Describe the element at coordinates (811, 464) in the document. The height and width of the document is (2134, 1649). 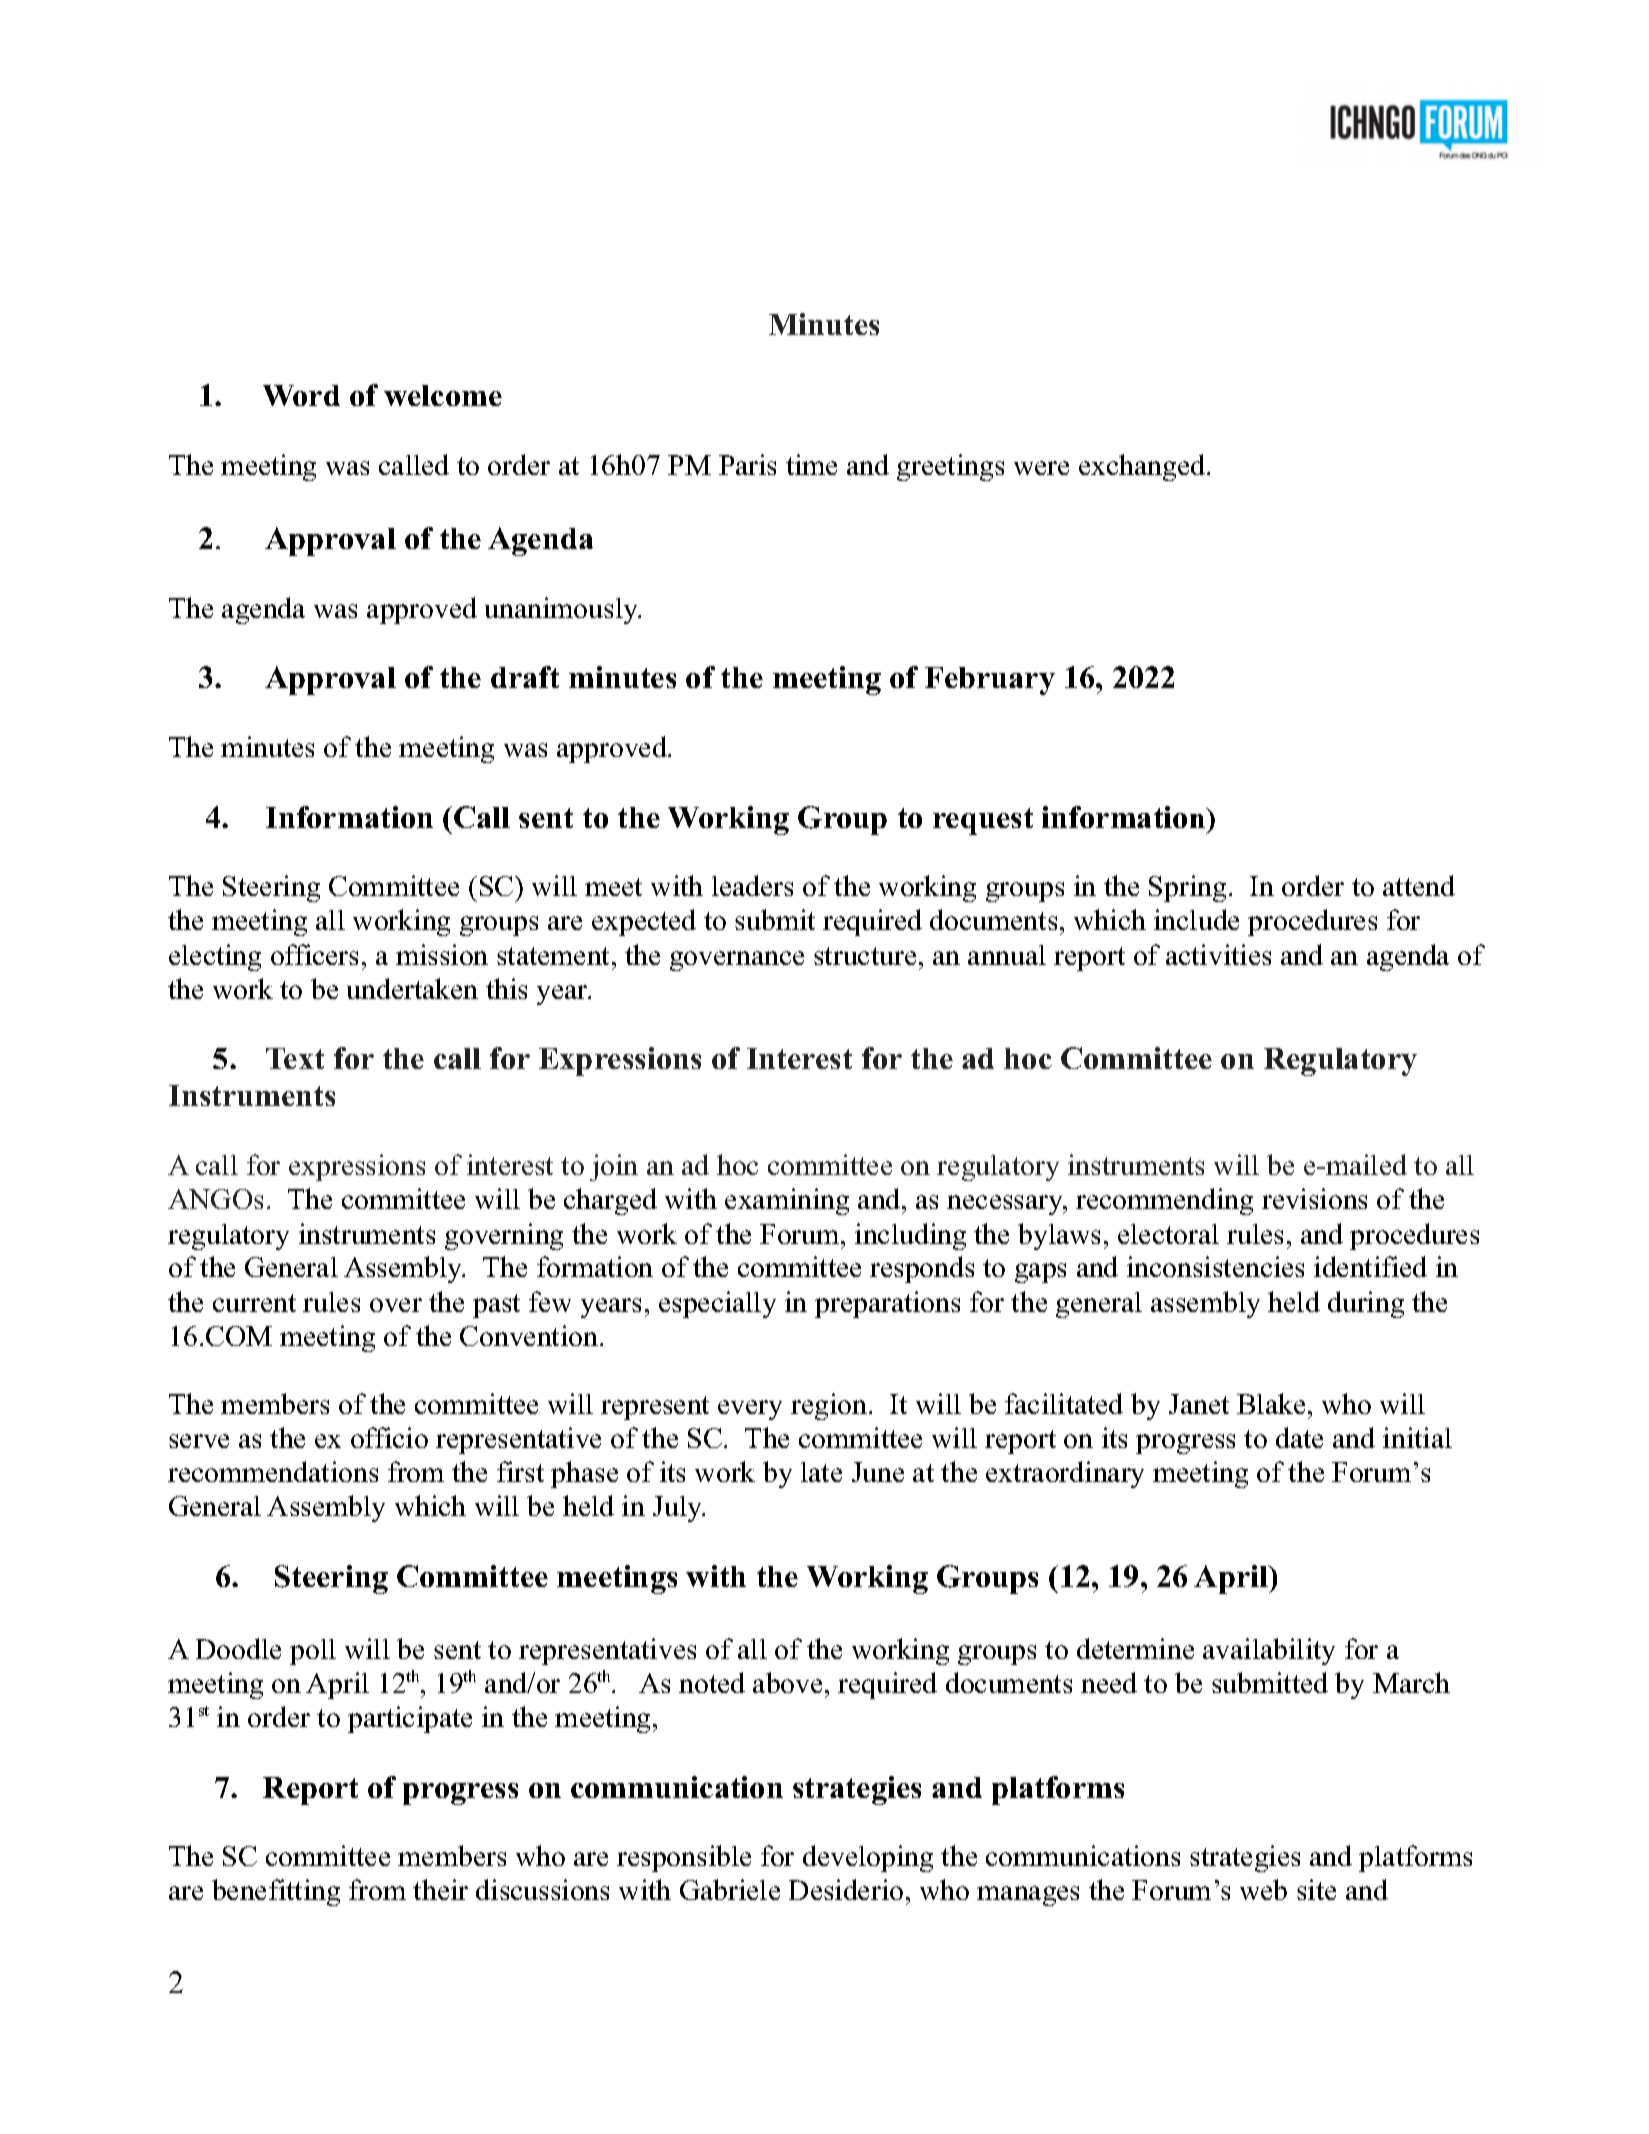
I see `time` at that location.
